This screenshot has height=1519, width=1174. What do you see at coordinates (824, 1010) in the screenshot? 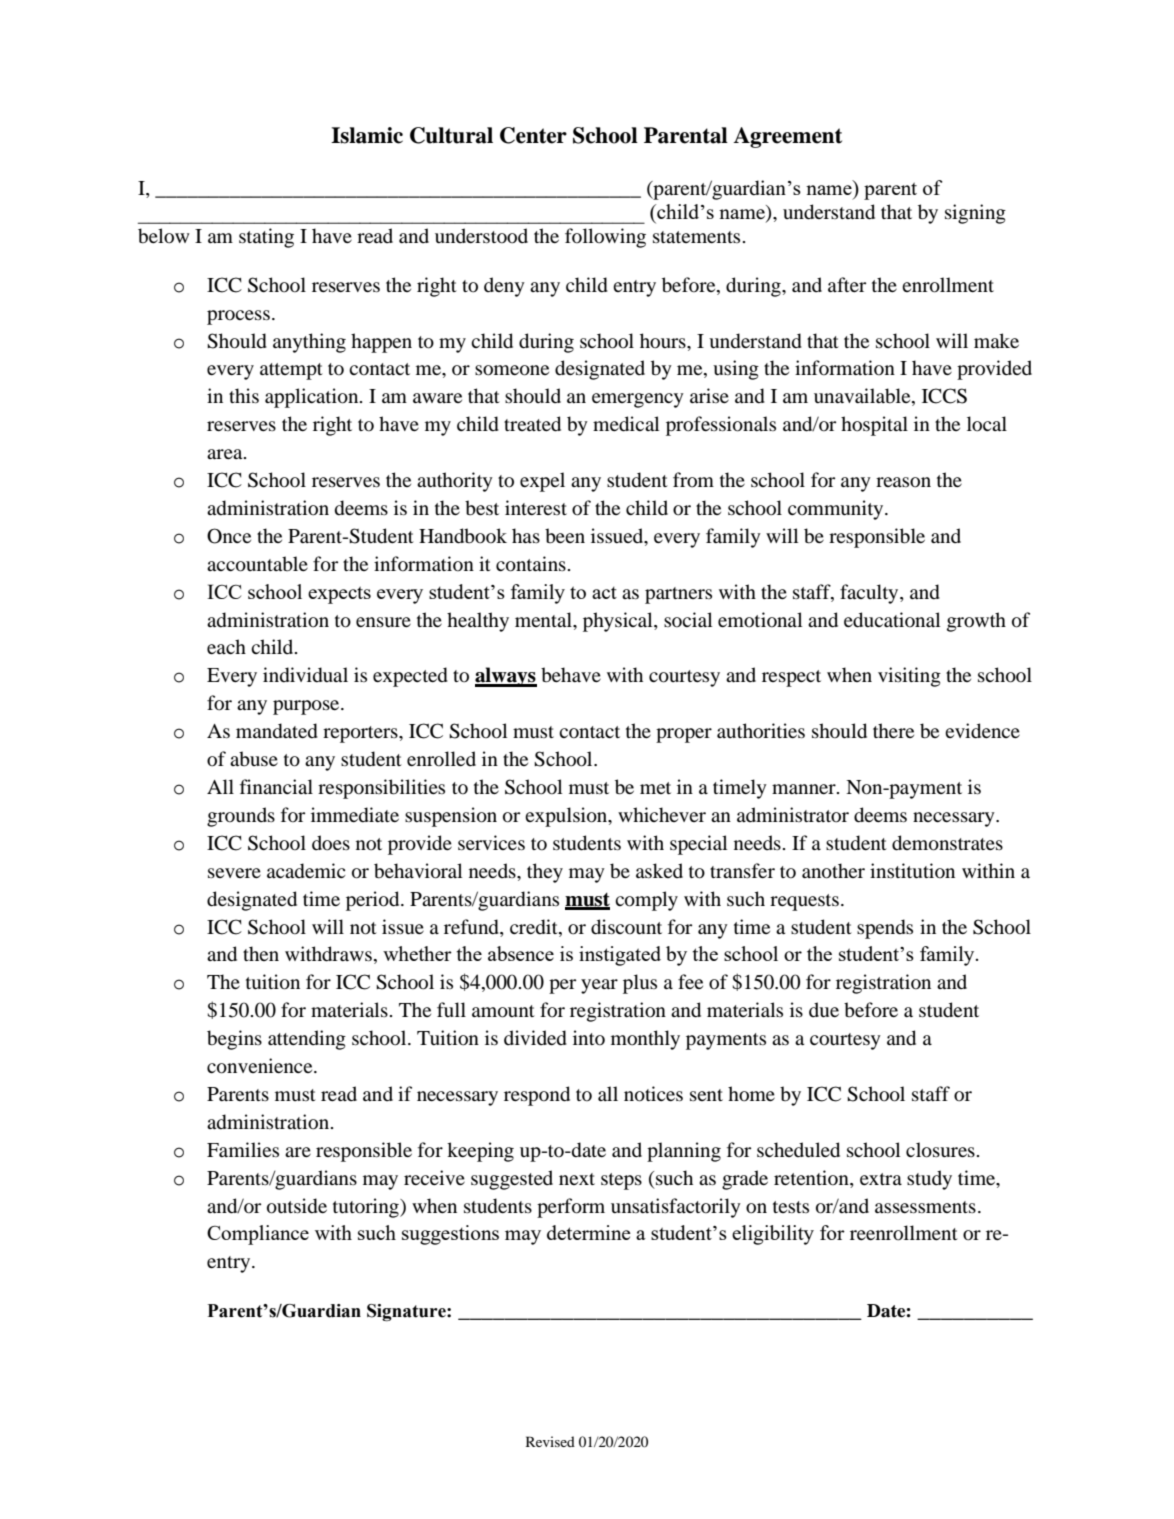
I see `due` at bounding box center [824, 1010].
